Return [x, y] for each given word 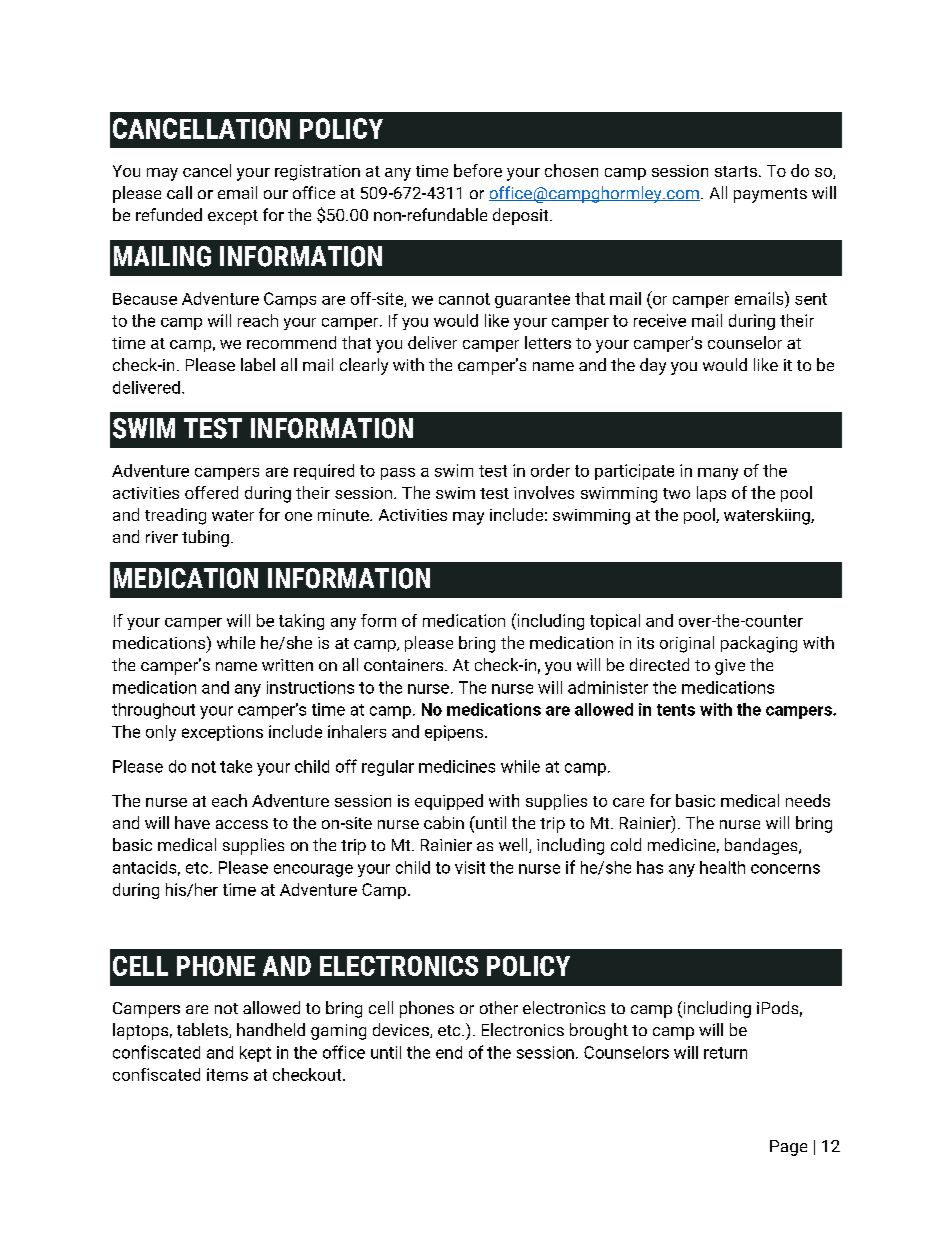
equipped [449, 802]
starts [736, 171]
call [179, 192]
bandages [762, 846]
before [478, 170]
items [227, 1074]
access [242, 824]
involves [544, 492]
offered [211, 492]
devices [402, 1030]
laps [711, 494]
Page [788, 1148]
